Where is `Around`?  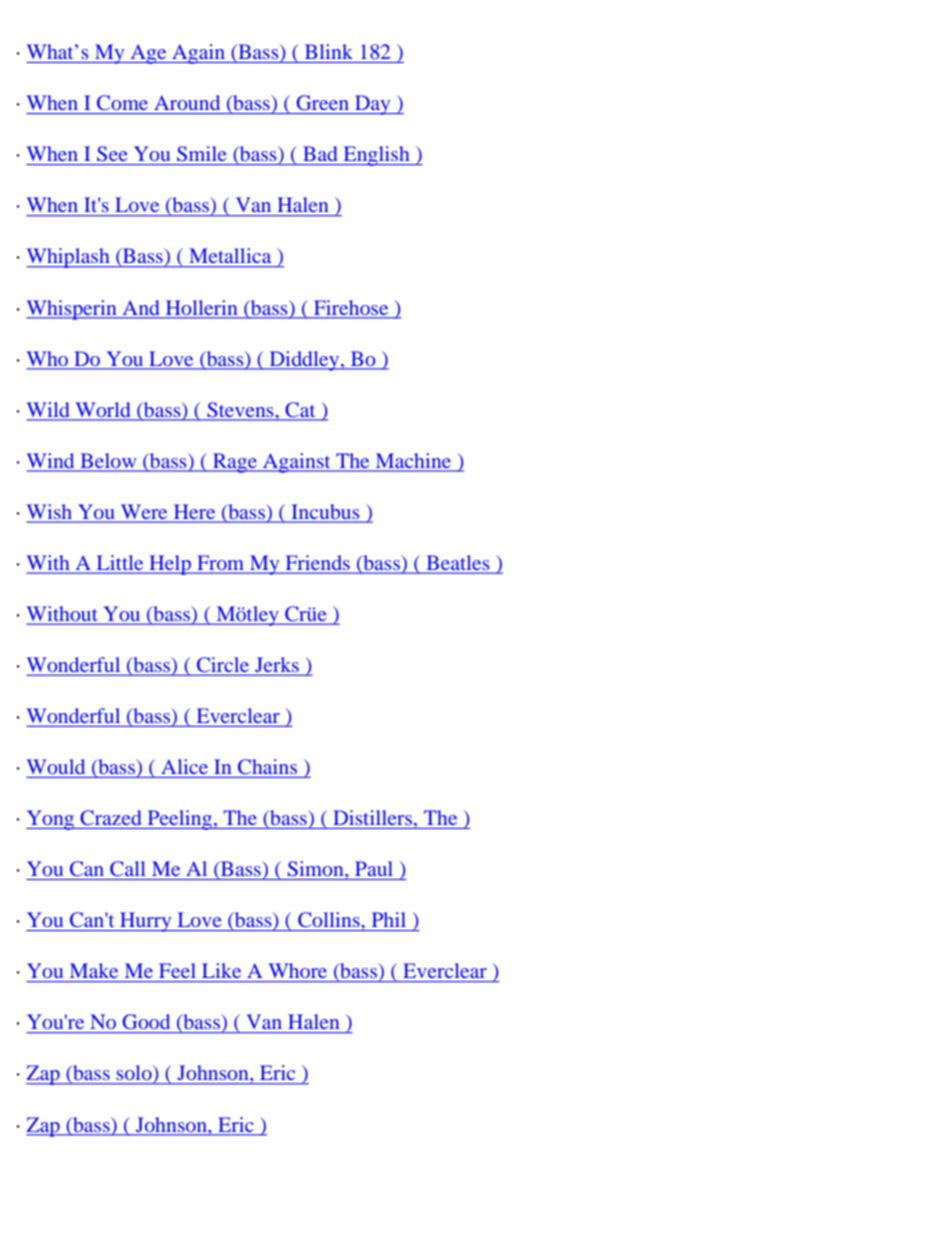
Around is located at coordinates (187, 102).
